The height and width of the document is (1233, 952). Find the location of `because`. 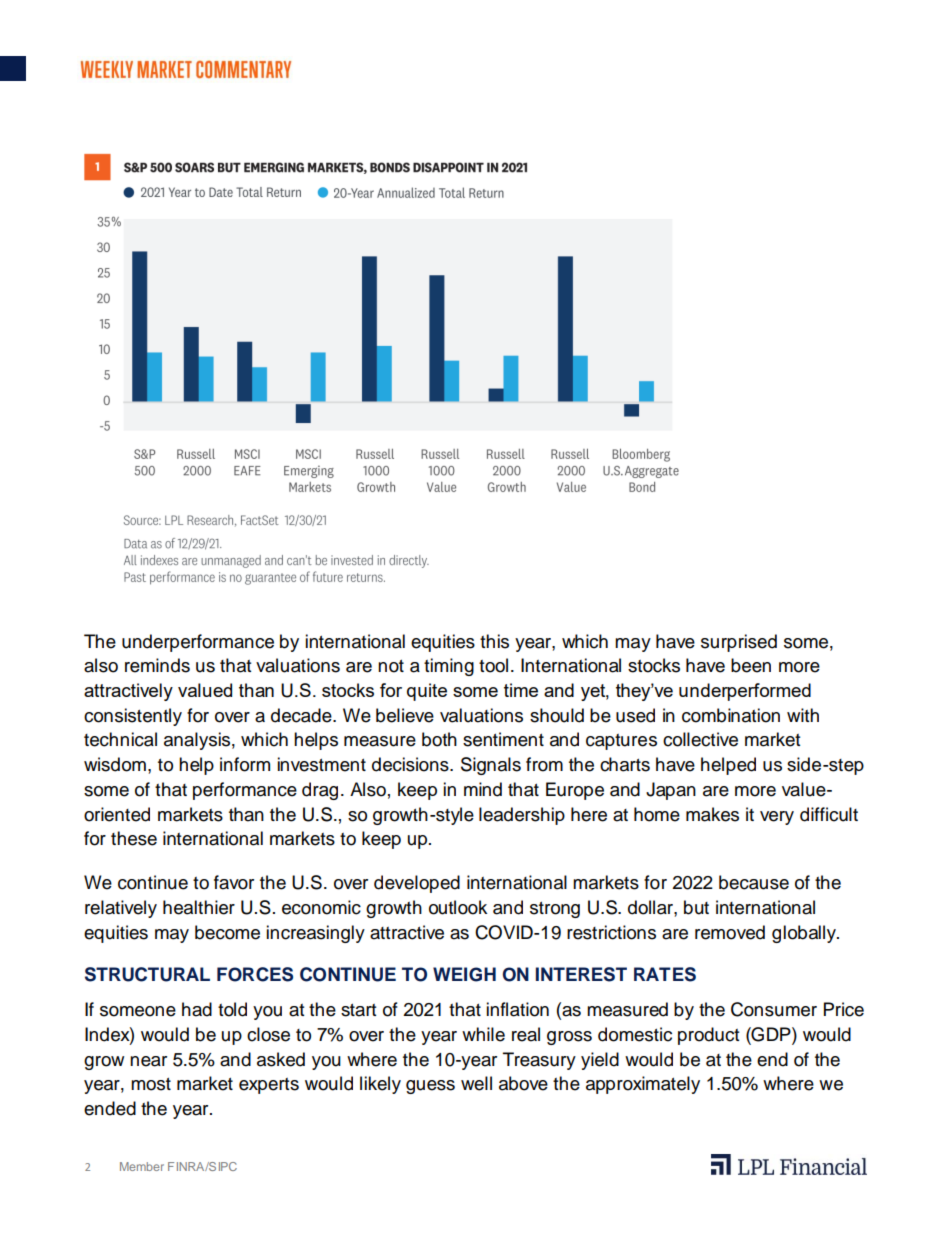

because is located at coordinates (754, 882).
